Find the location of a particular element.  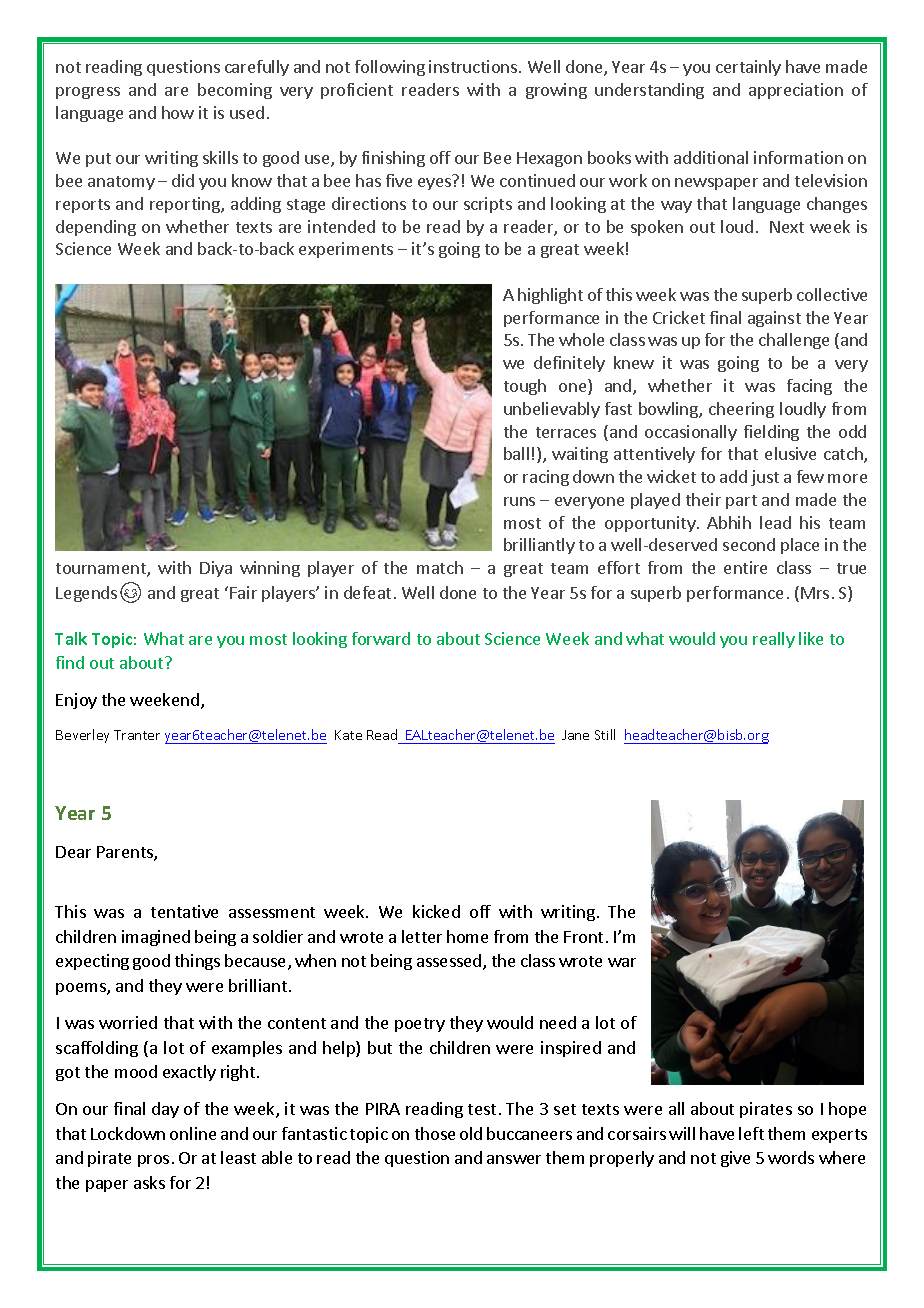

instructions is located at coordinates (473, 66).
